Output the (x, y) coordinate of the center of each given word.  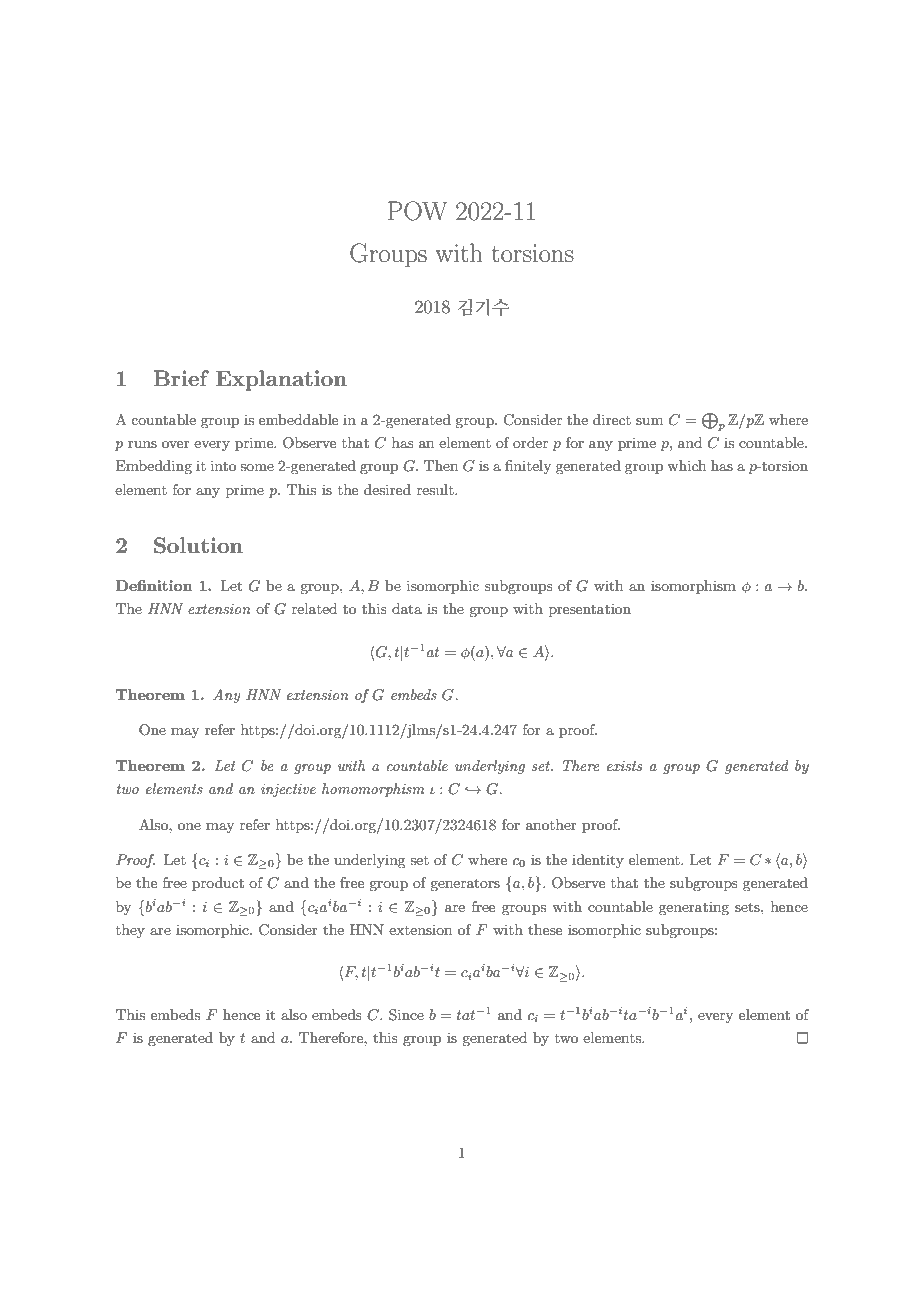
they (130, 931)
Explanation (281, 380)
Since (406, 1015)
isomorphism (693, 587)
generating (694, 908)
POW (417, 211)
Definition (154, 585)
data (407, 608)
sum (649, 421)
